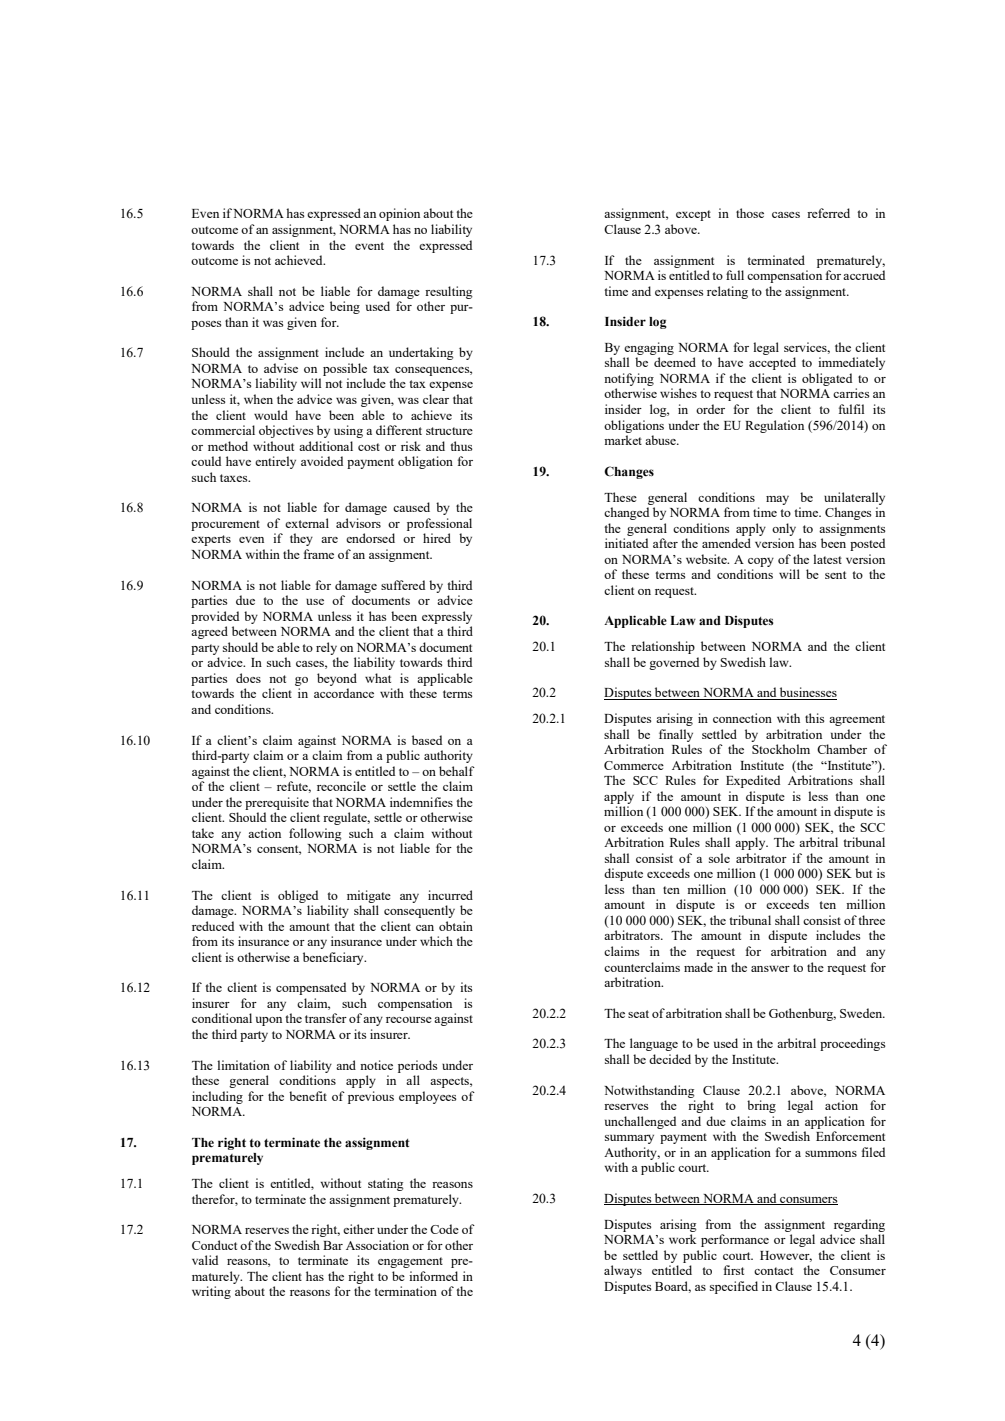 Image resolution: width=1005 pixels, height=1421 pixels. Describe the element at coordinates (345, 307) in the document. I see `being` at that location.
